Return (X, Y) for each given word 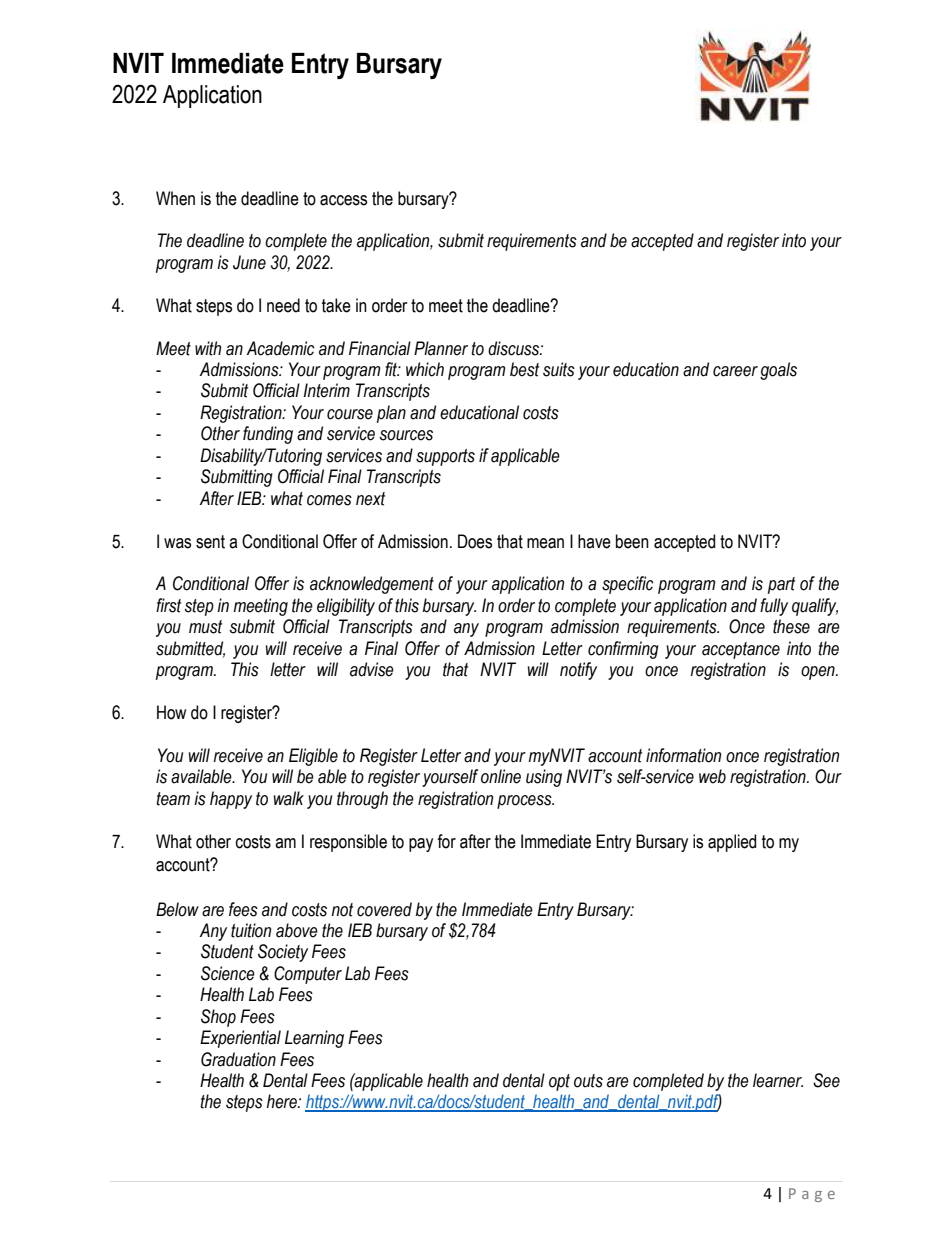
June (249, 262)
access (343, 200)
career (735, 371)
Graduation (238, 1059)
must (205, 627)
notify (578, 671)
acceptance (741, 650)
